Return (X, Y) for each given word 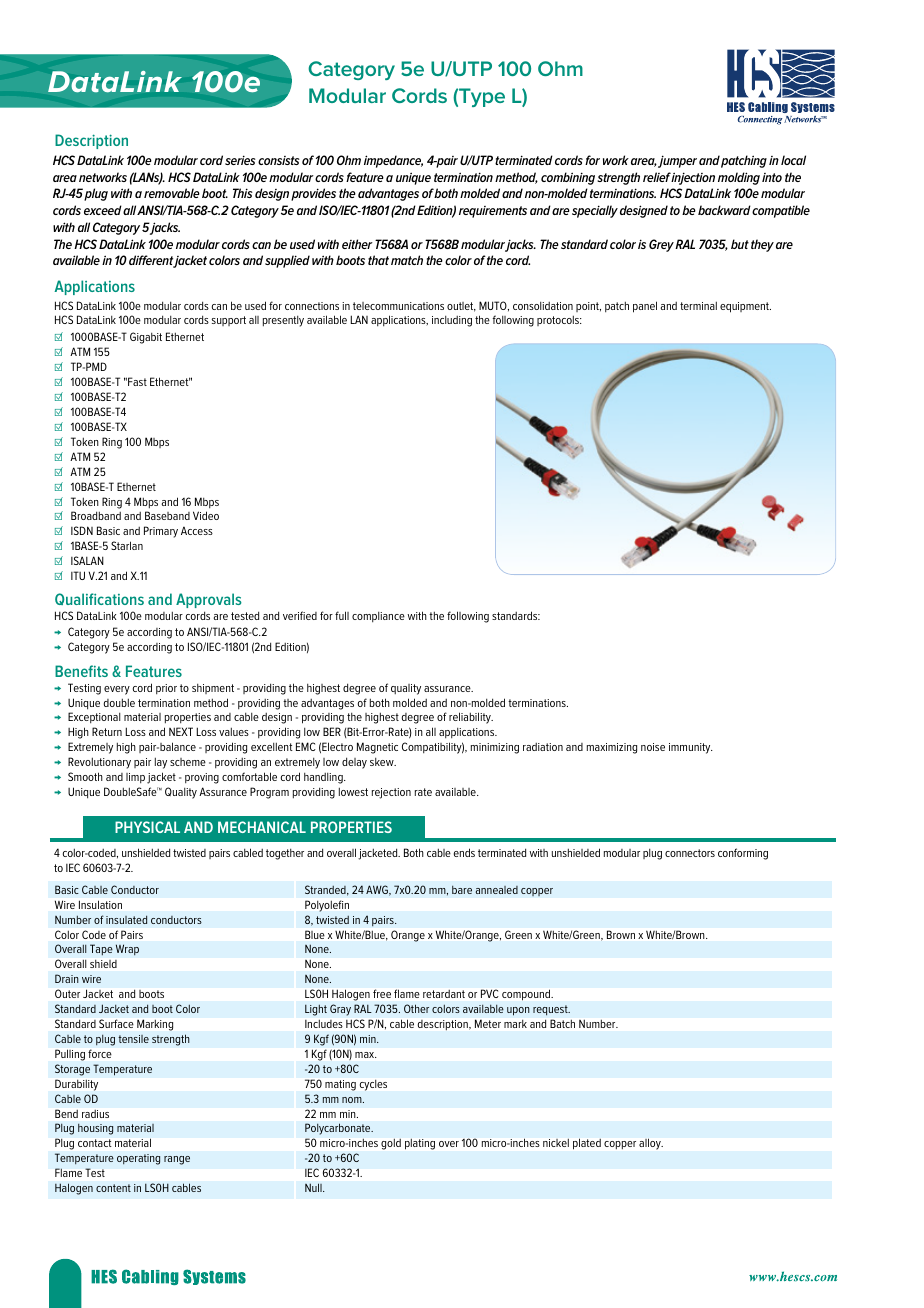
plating (420, 1144)
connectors (690, 853)
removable (172, 193)
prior (166, 689)
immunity (691, 748)
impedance (393, 161)
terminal (698, 305)
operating (138, 1159)
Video (206, 515)
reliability (471, 718)
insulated (126, 919)
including (452, 321)
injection (693, 178)
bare (462, 890)
